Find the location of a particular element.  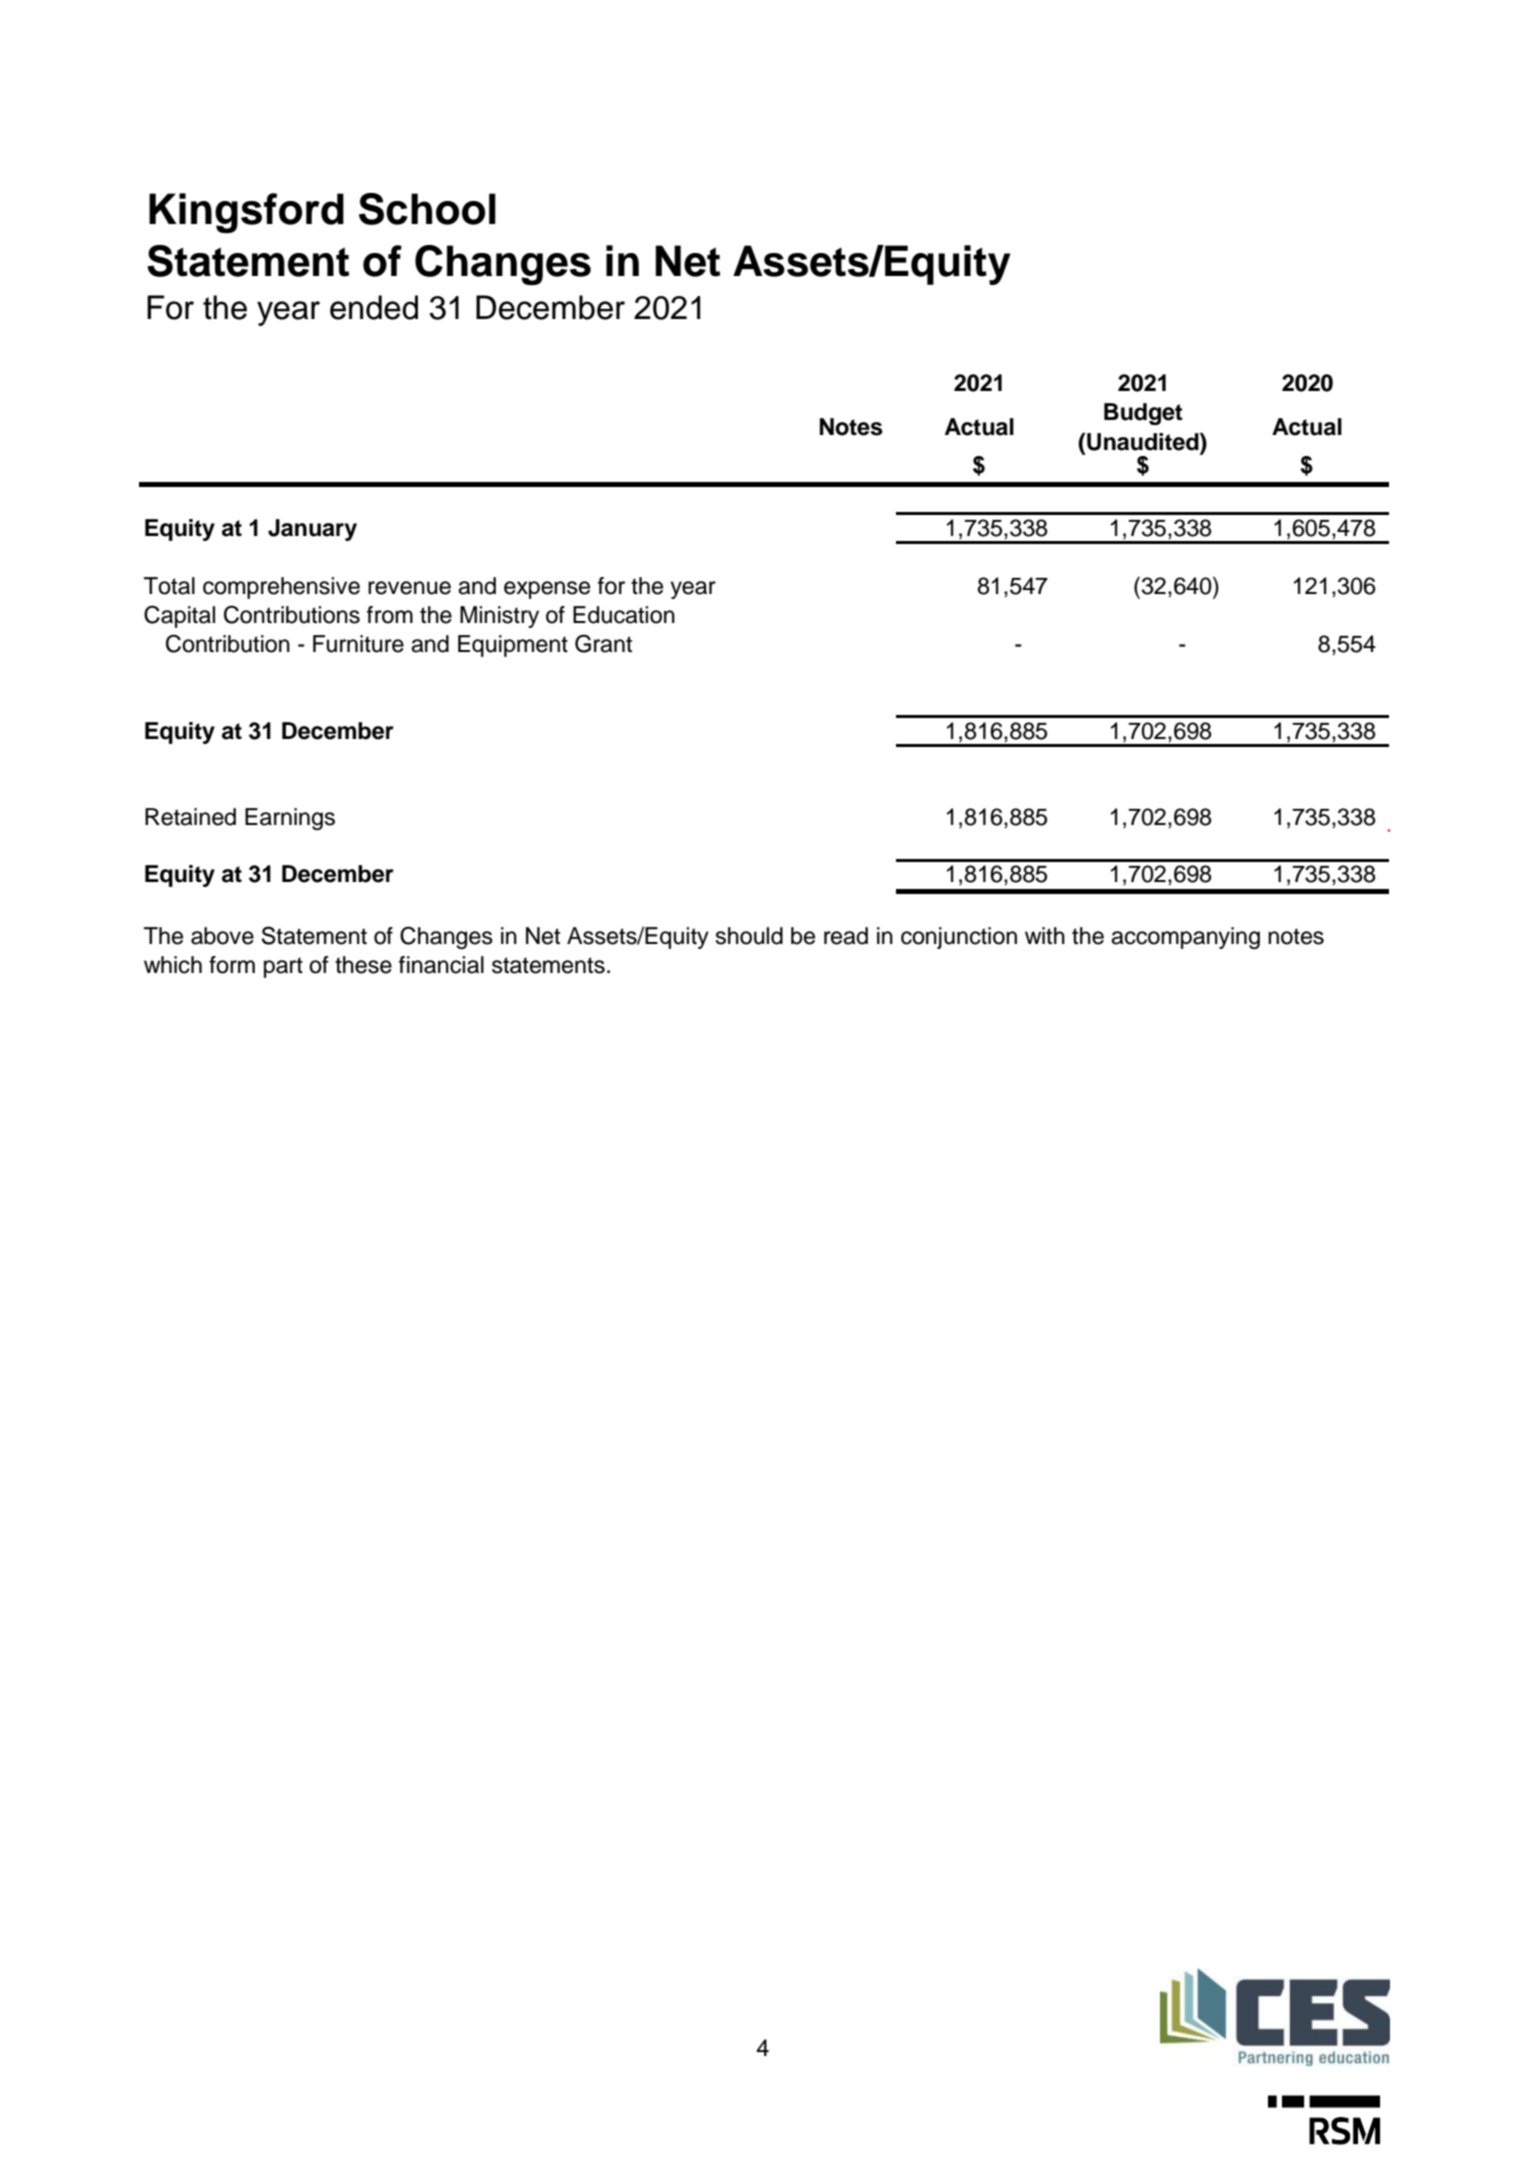

ended is located at coordinates (374, 307).
